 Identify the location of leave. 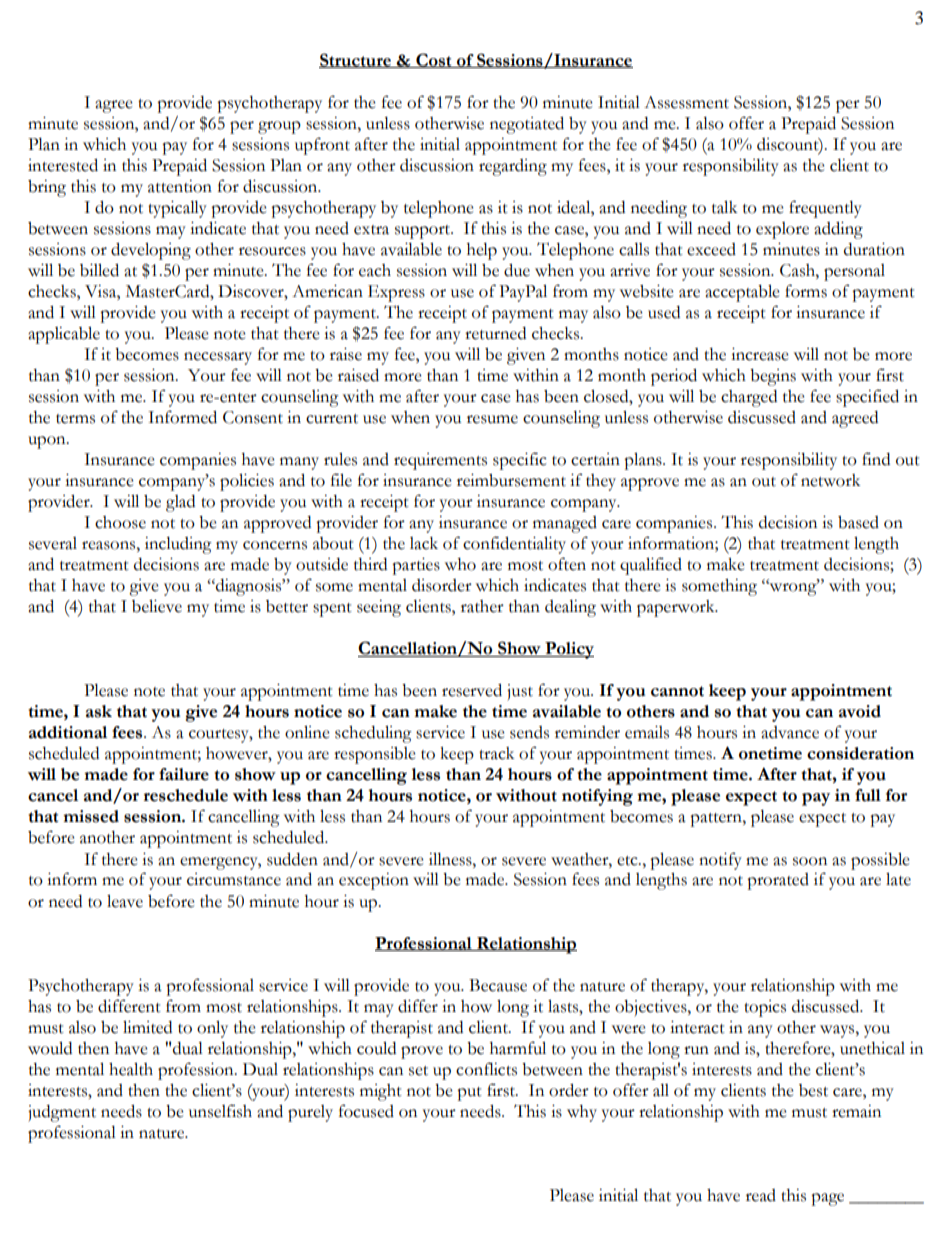
(125, 901).
